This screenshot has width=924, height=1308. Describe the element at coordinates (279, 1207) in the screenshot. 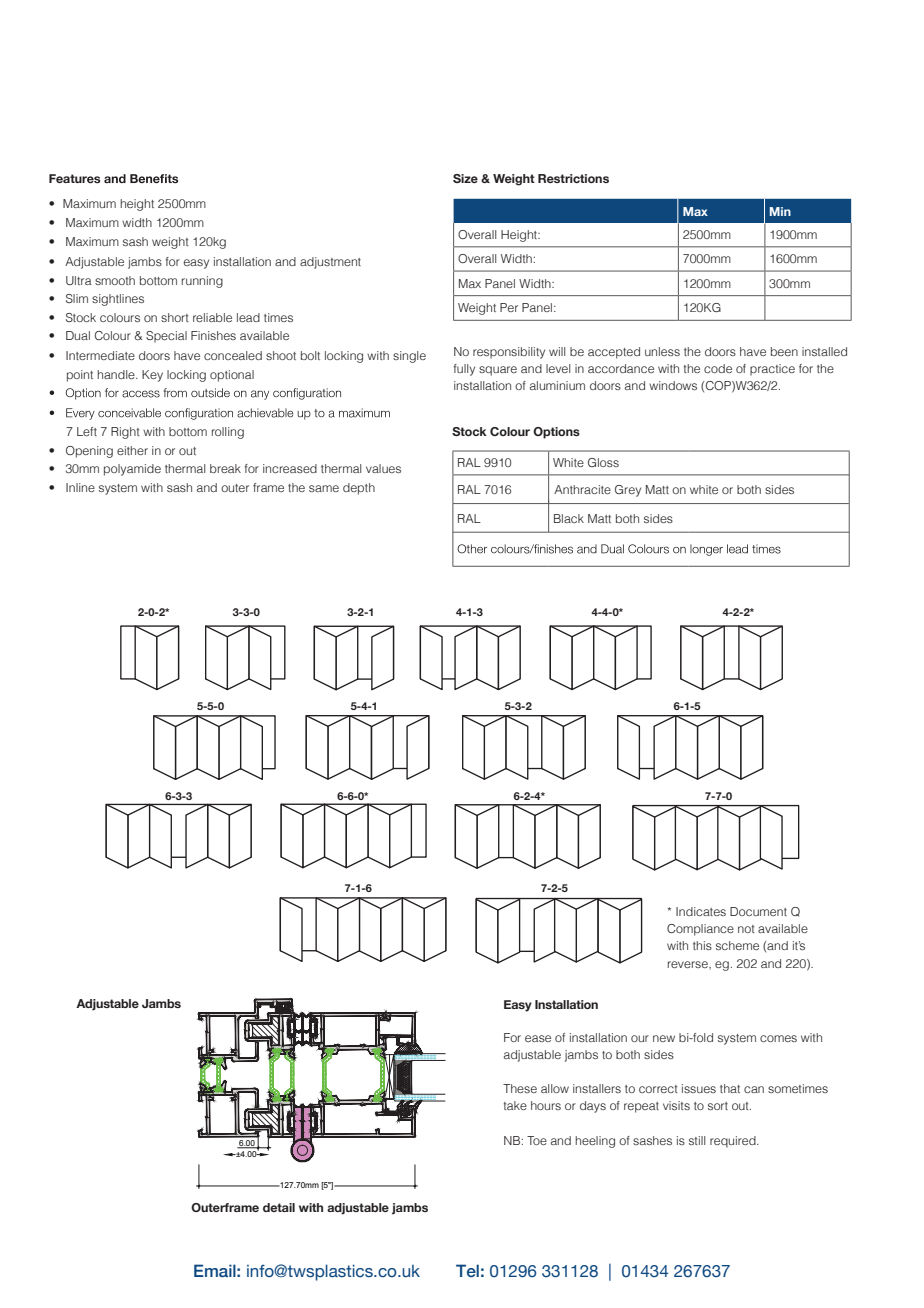

I see `detail` at that location.
